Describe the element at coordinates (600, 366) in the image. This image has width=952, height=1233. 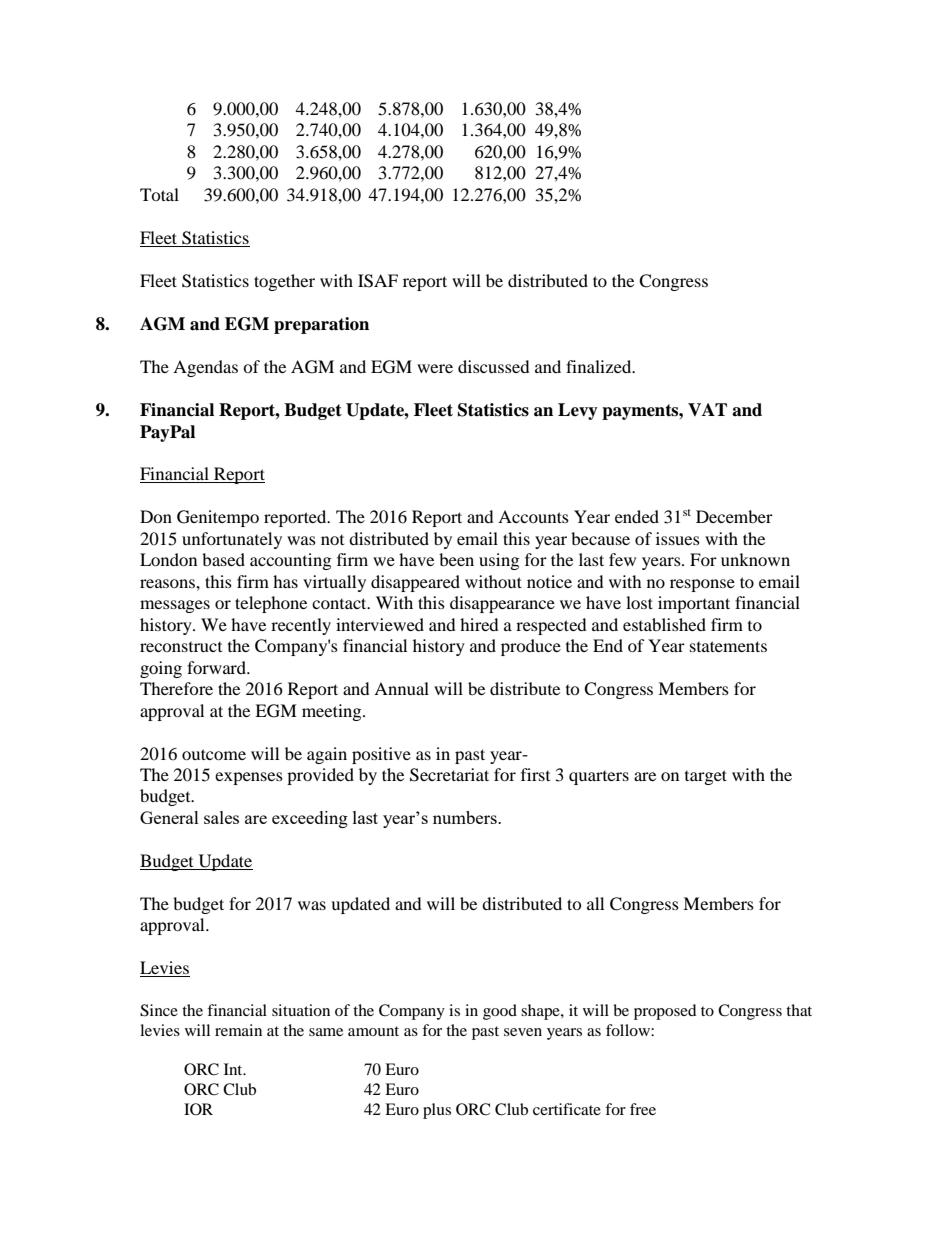
I see `finalized` at that location.
